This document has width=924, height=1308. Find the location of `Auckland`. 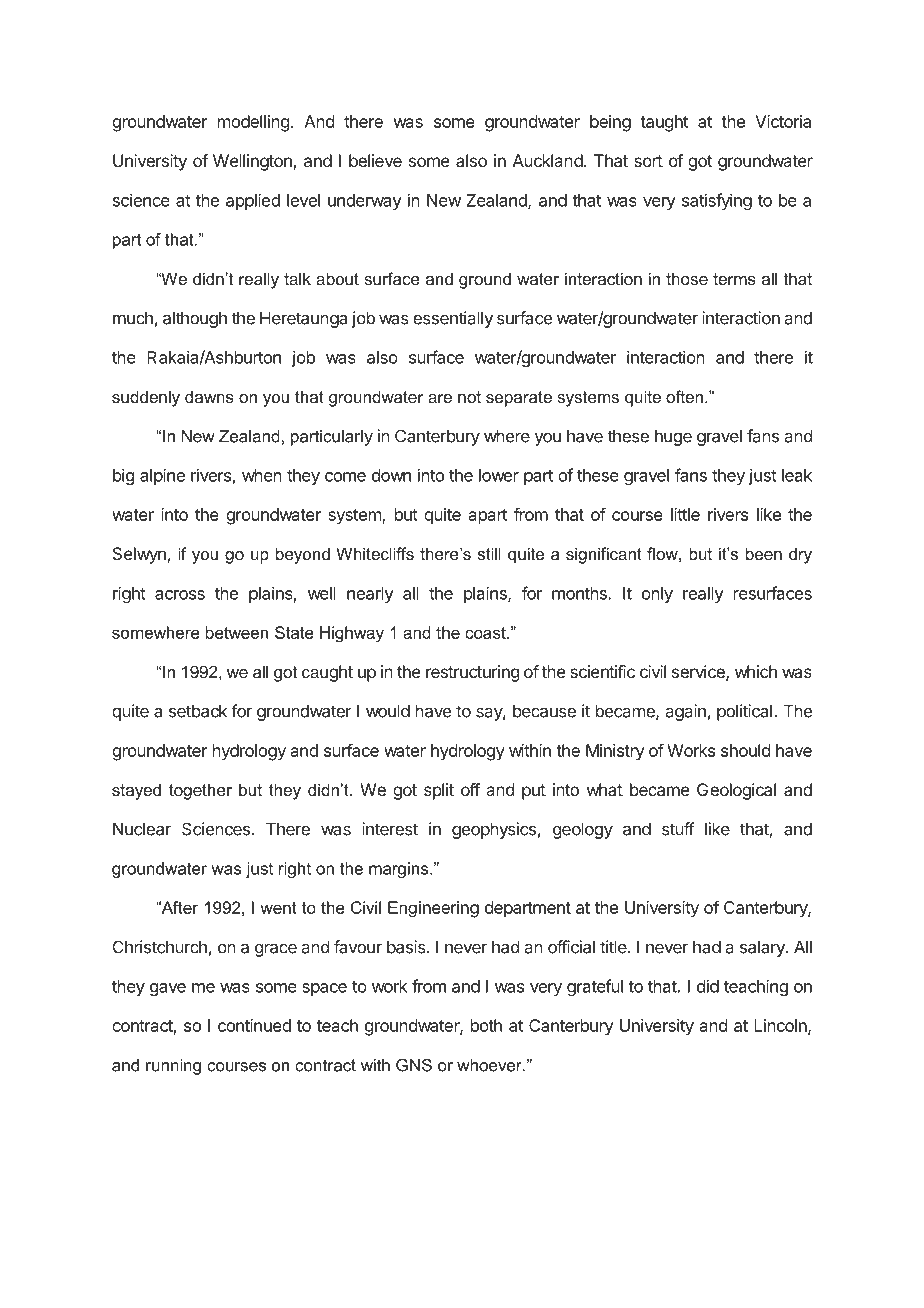

Auckland is located at coordinates (548, 160).
